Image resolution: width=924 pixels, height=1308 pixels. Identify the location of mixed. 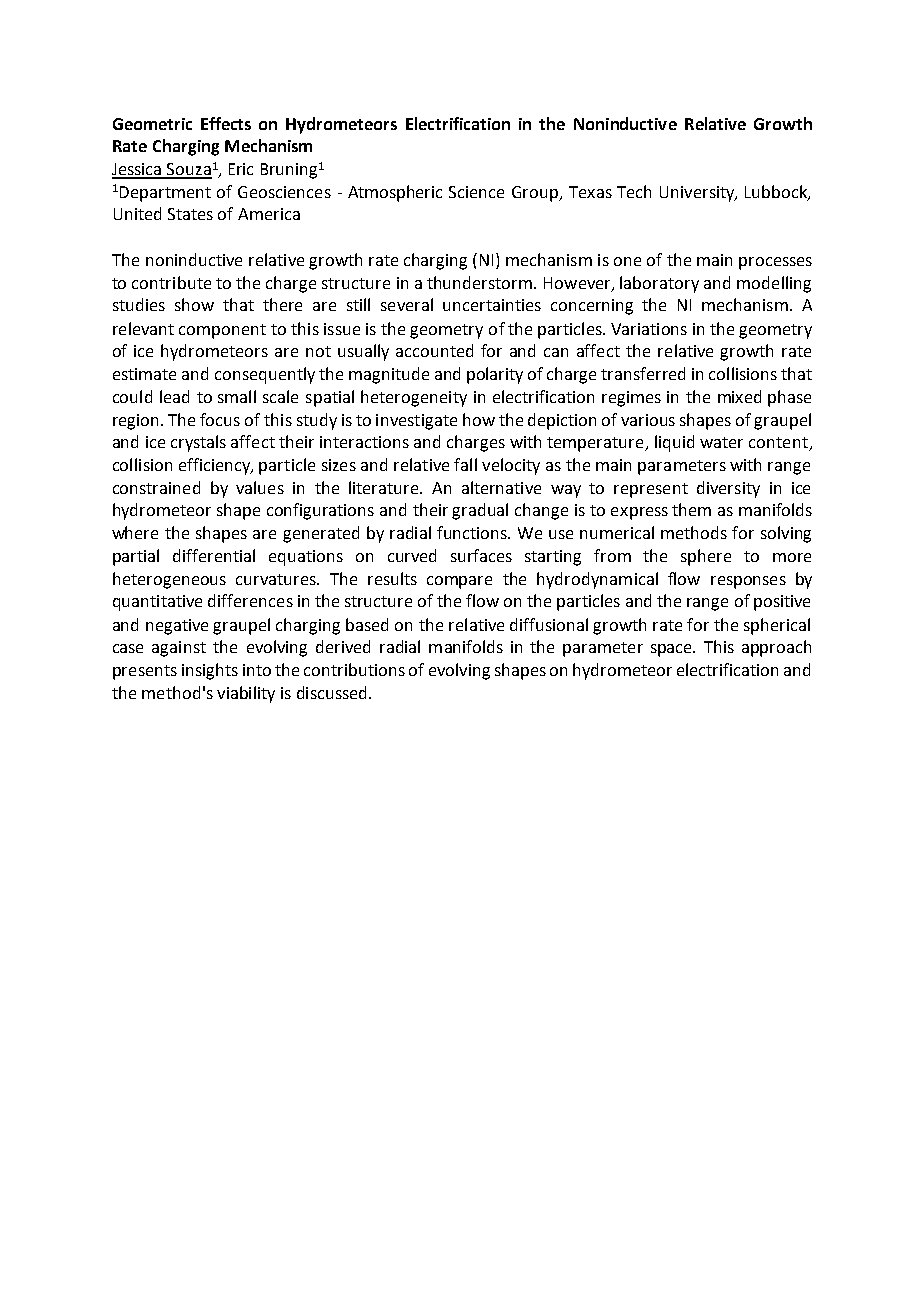
(739, 396).
